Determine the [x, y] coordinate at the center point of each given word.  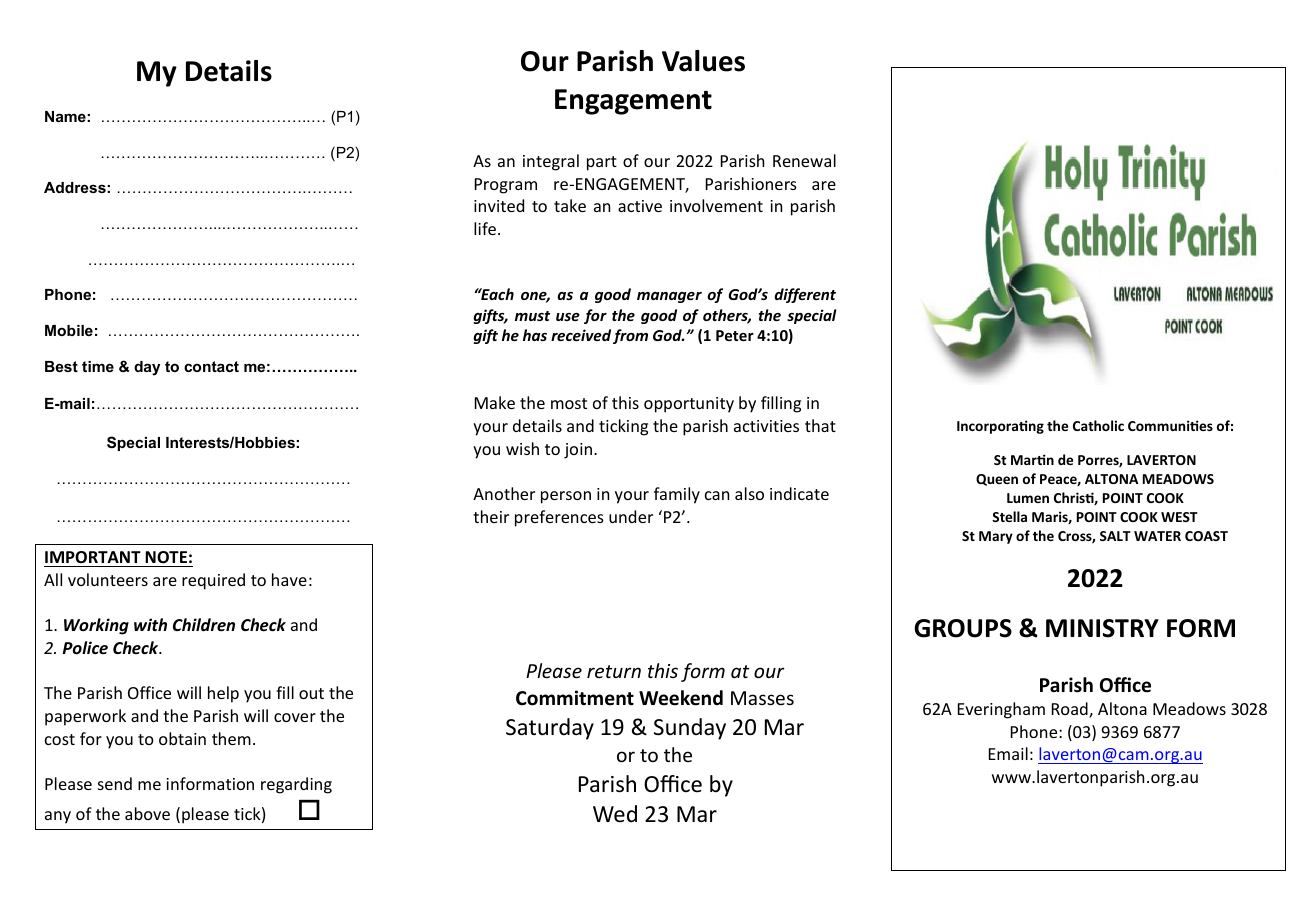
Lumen [1028, 498]
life [485, 228]
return [614, 671]
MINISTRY [1102, 628]
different [805, 295]
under [631, 516]
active [640, 206]
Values [703, 61]
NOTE [166, 557]
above [147, 813]
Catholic [1098, 425]
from [630, 336]
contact [211, 366]
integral [551, 162]
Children [204, 624]
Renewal [804, 160]
